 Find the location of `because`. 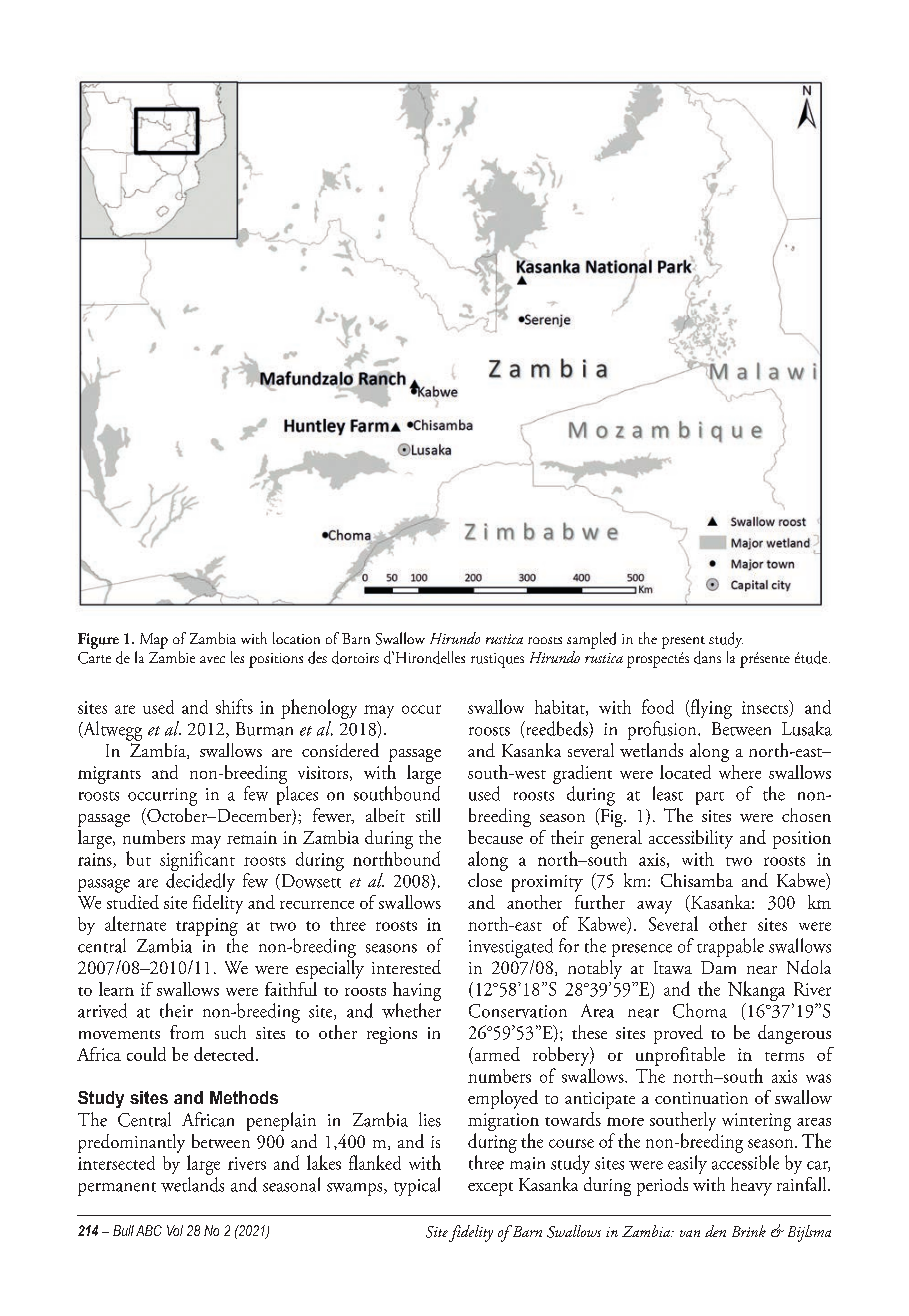

because is located at coordinates (495, 837).
